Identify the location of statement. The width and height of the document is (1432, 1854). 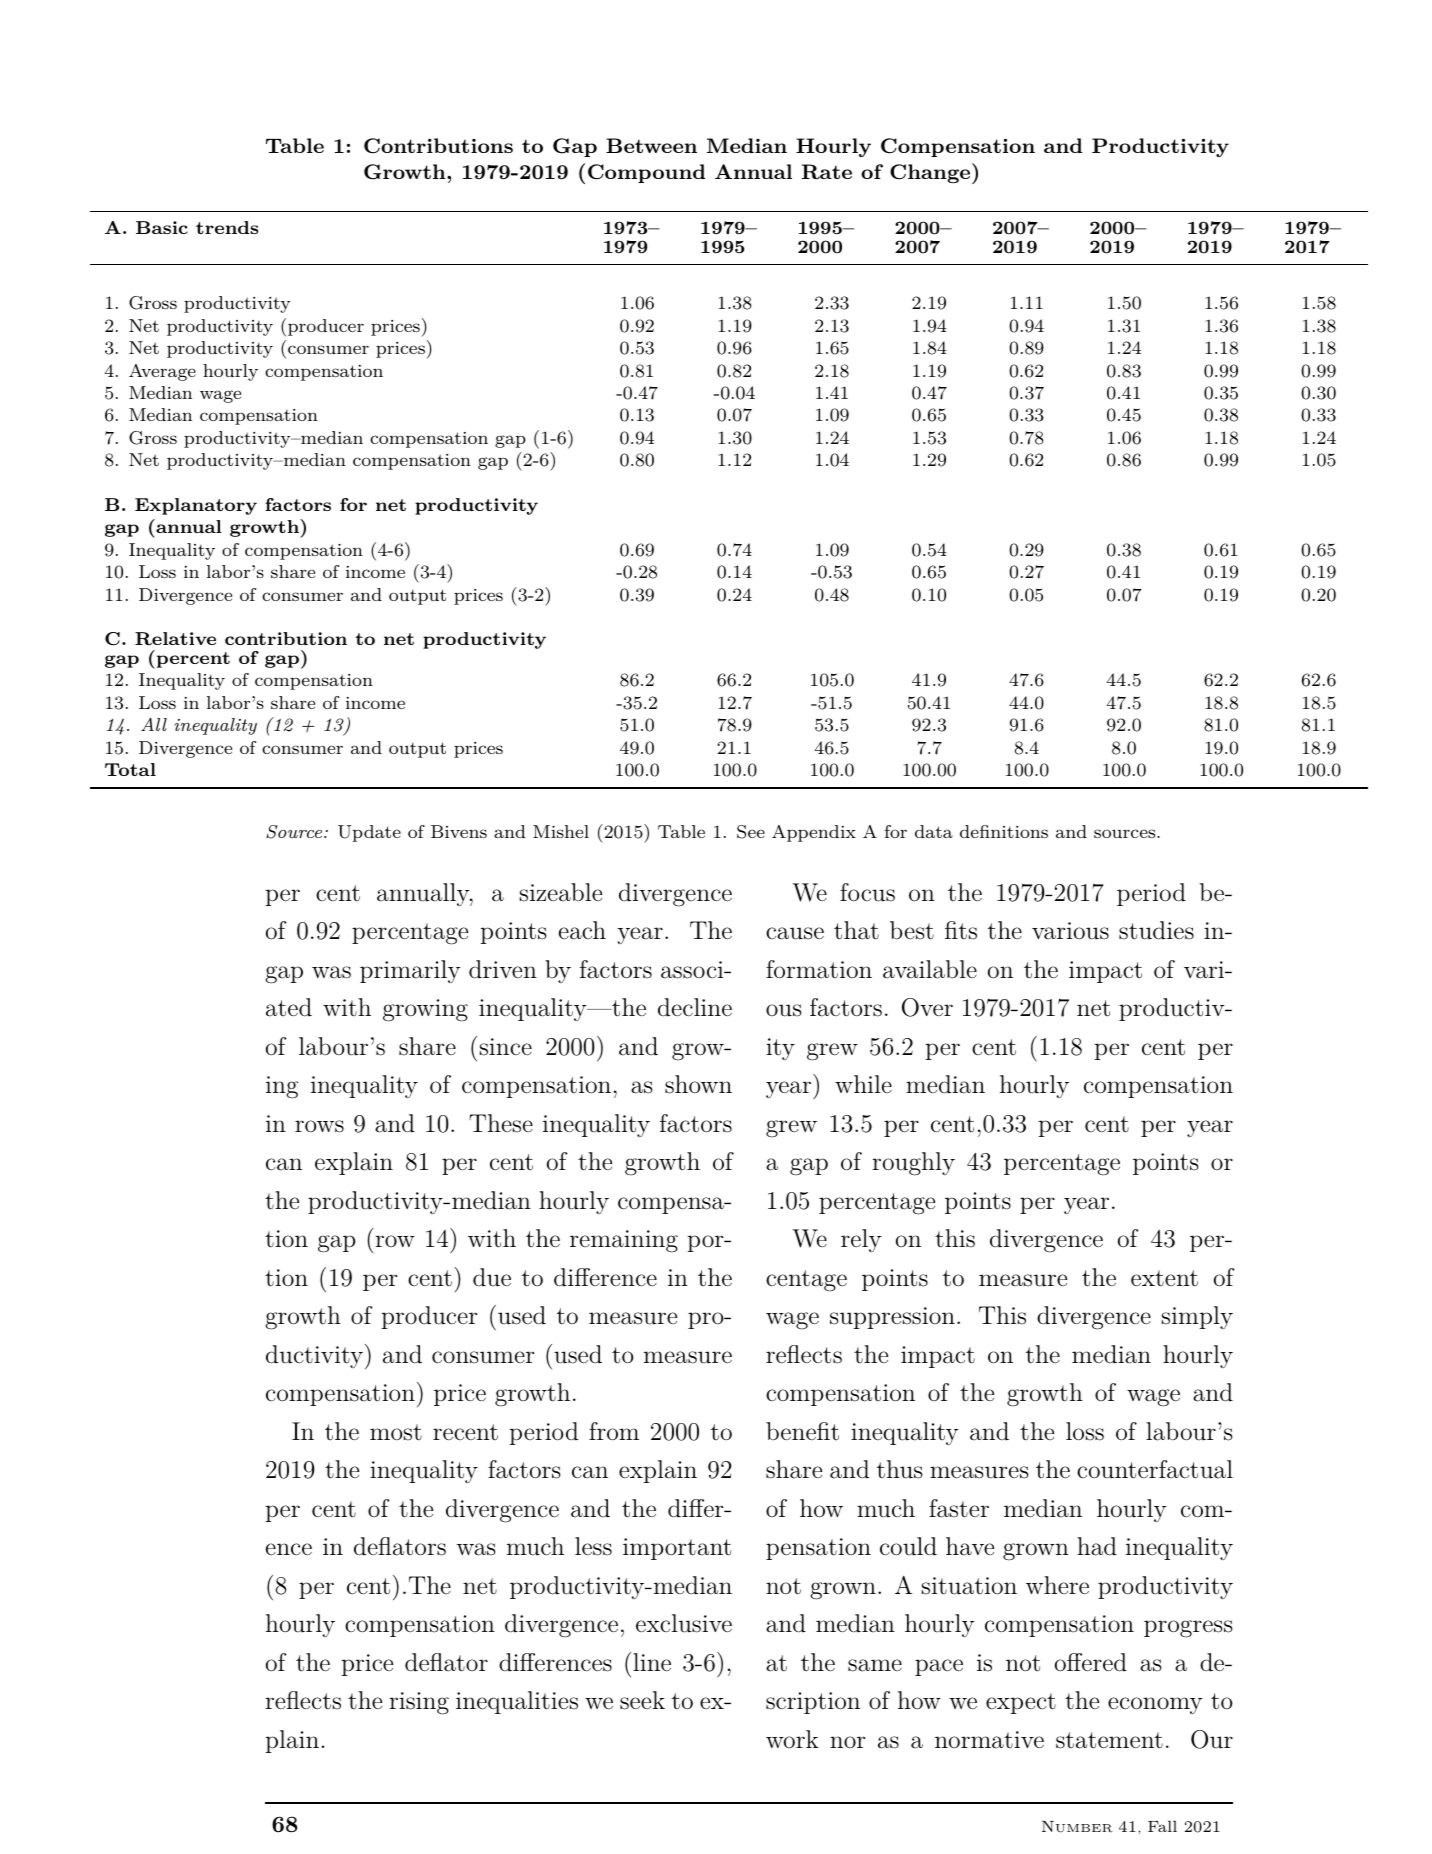
(1109, 1740).
